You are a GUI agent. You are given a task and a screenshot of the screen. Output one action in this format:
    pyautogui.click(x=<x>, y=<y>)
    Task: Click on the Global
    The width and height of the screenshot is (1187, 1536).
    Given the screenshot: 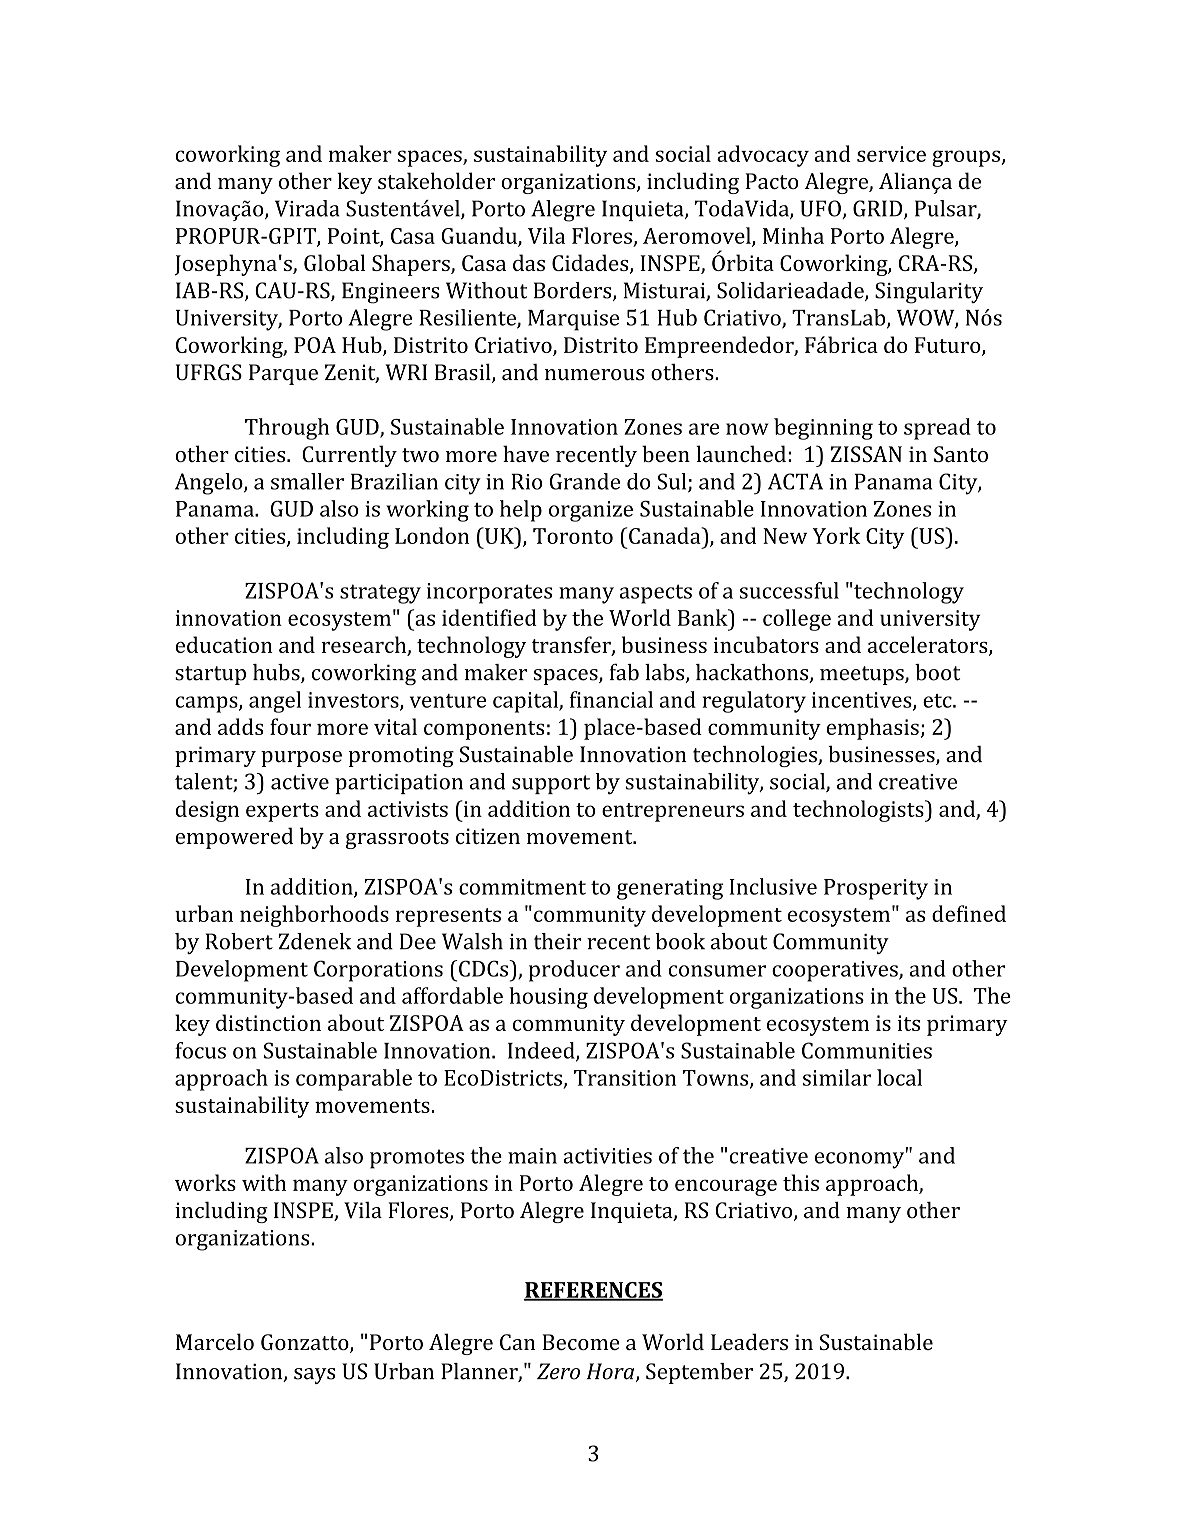 What is the action you would take?
    pyautogui.click(x=334, y=262)
